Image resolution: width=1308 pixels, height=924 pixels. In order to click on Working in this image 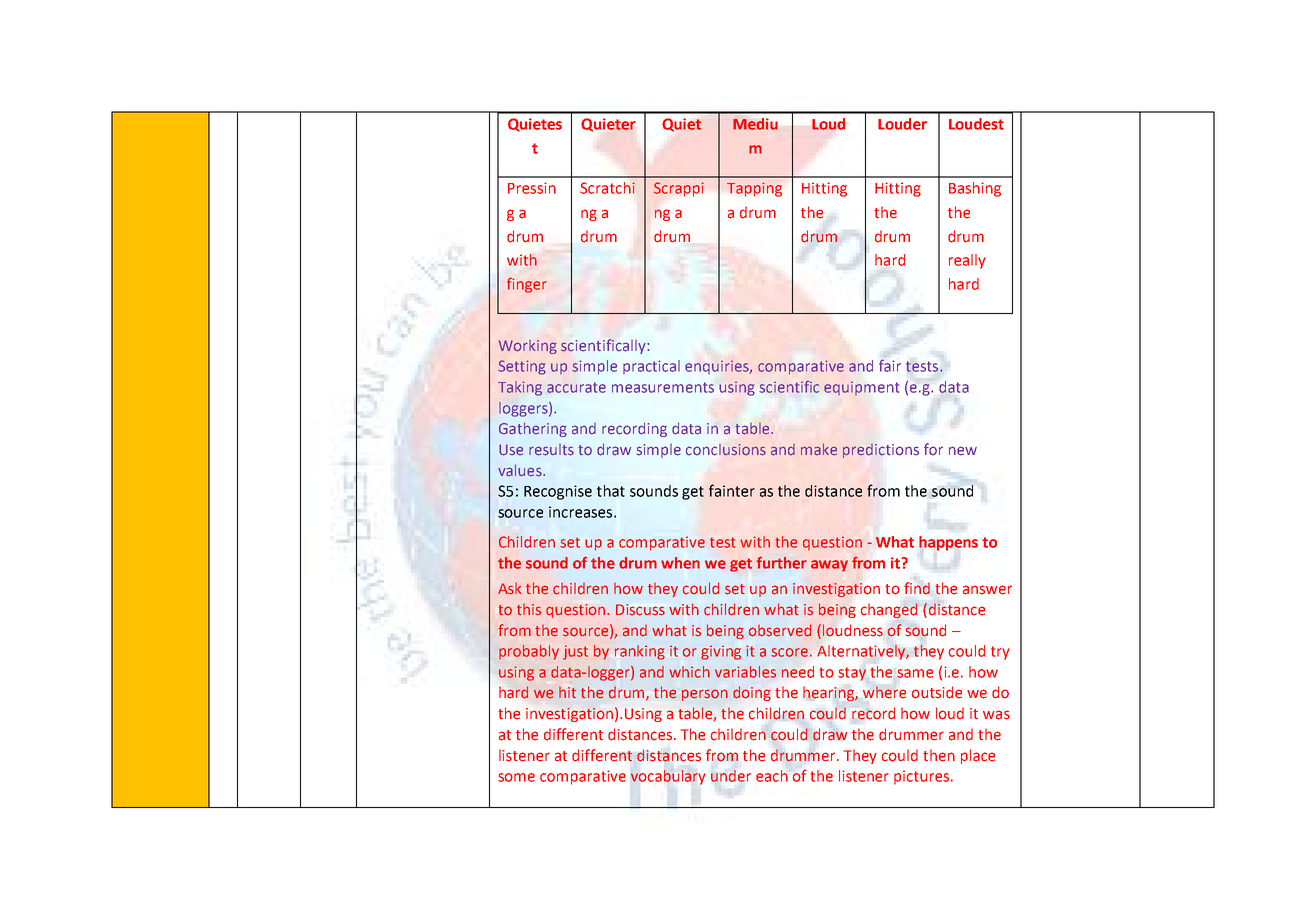, I will do `click(528, 347)`.
